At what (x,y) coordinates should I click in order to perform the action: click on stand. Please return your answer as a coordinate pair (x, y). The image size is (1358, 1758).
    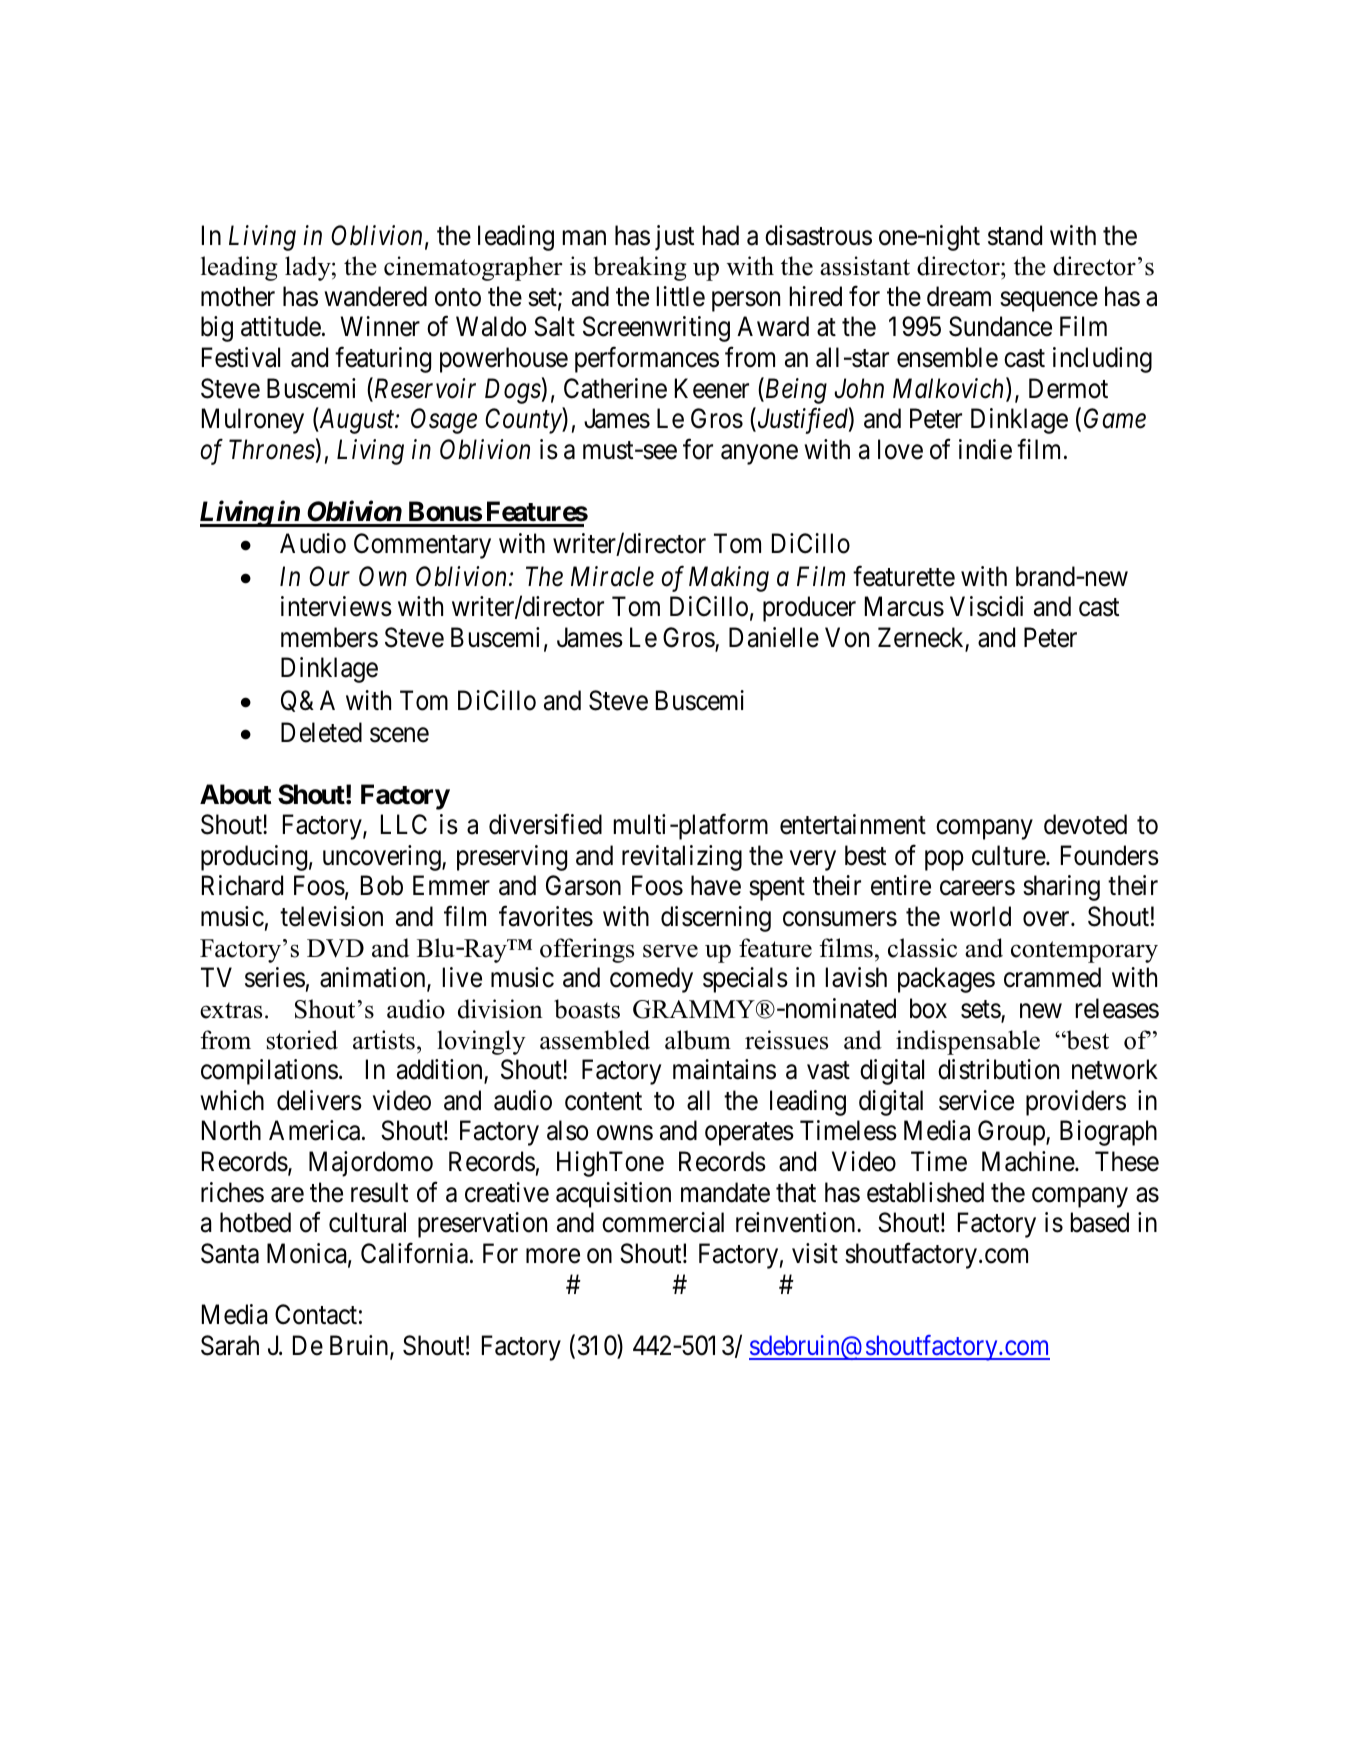
    Looking at the image, I should click on (1015, 235).
